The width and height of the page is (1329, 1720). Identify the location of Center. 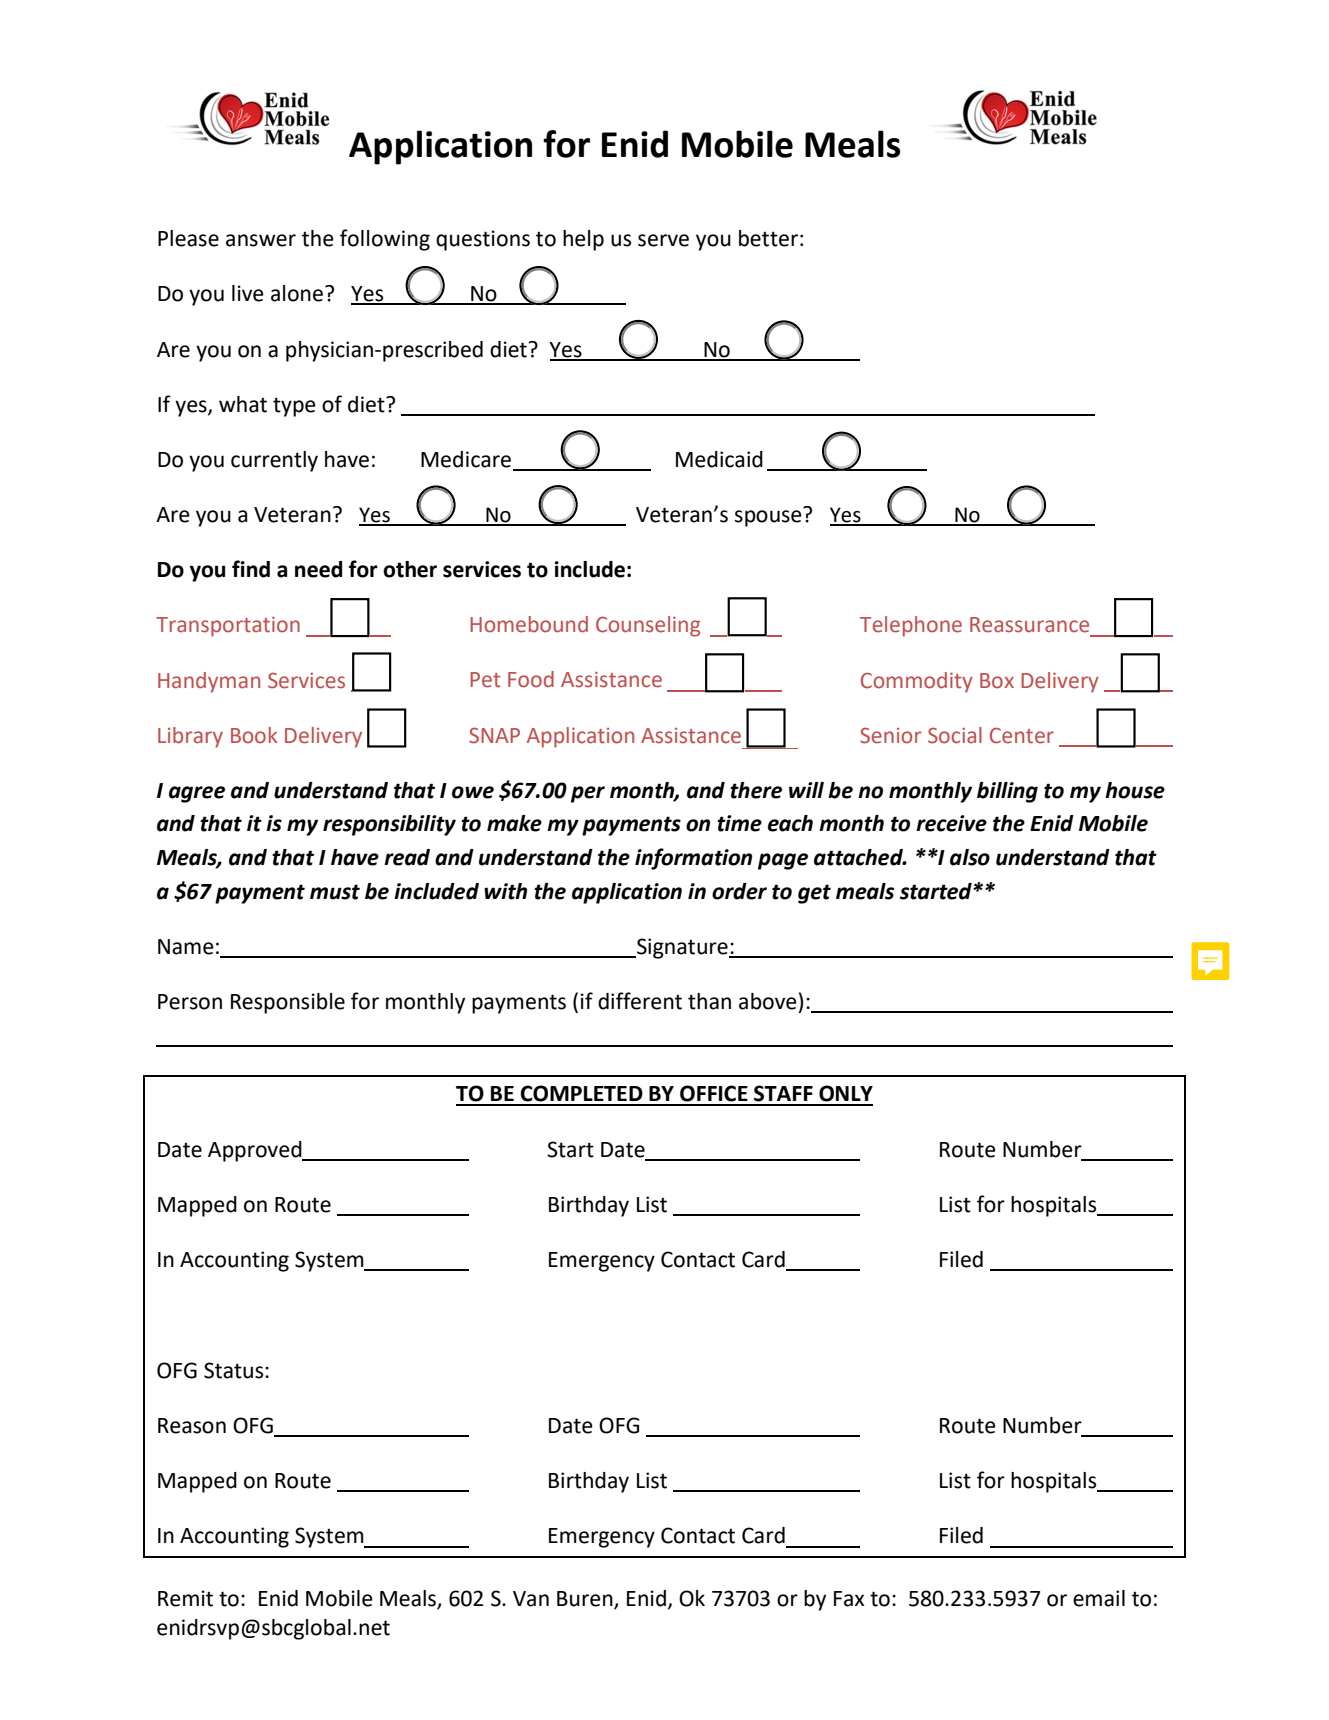
(1022, 735).
